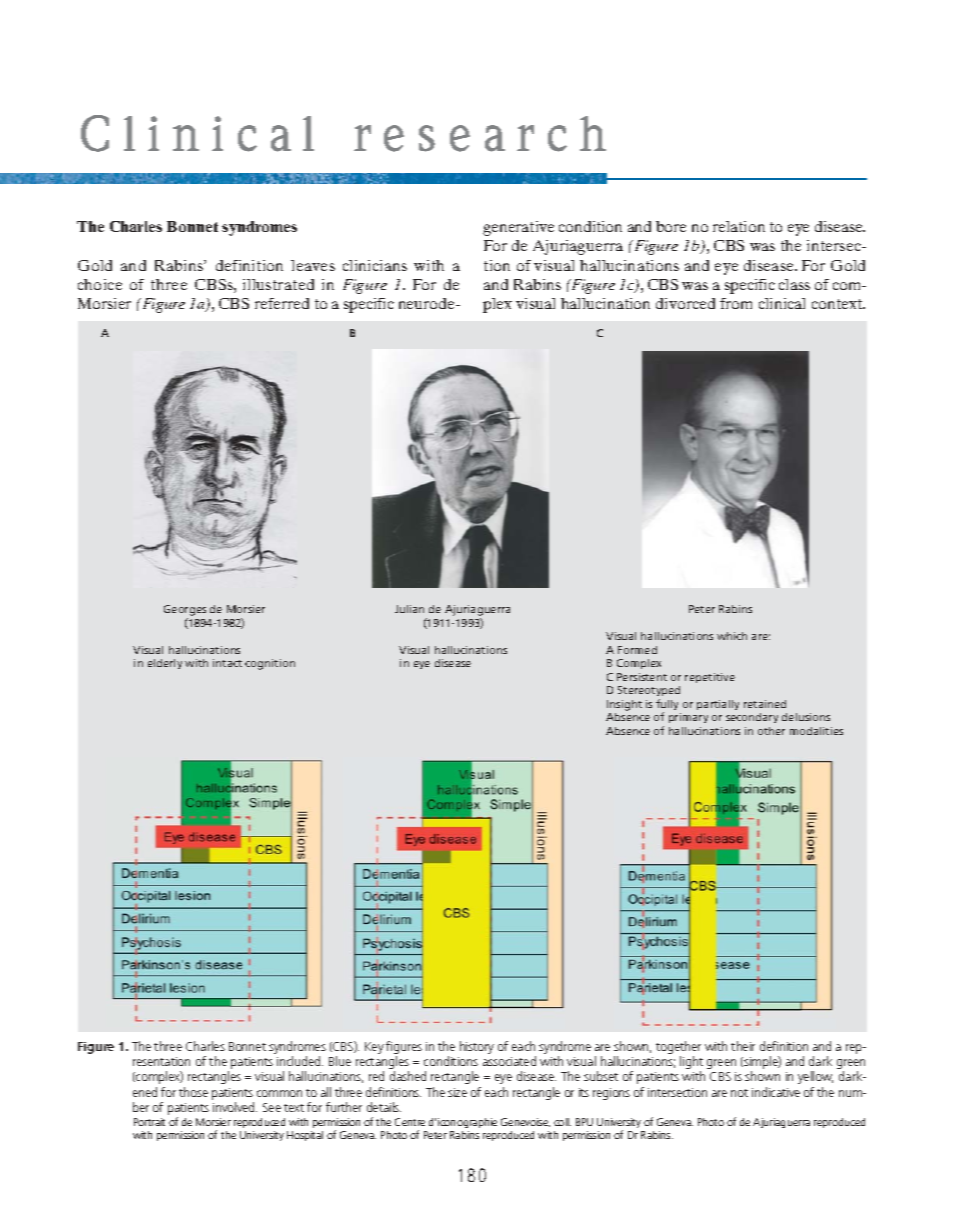 This page has width=958, height=1232. I want to click on included, so click(300, 1061).
